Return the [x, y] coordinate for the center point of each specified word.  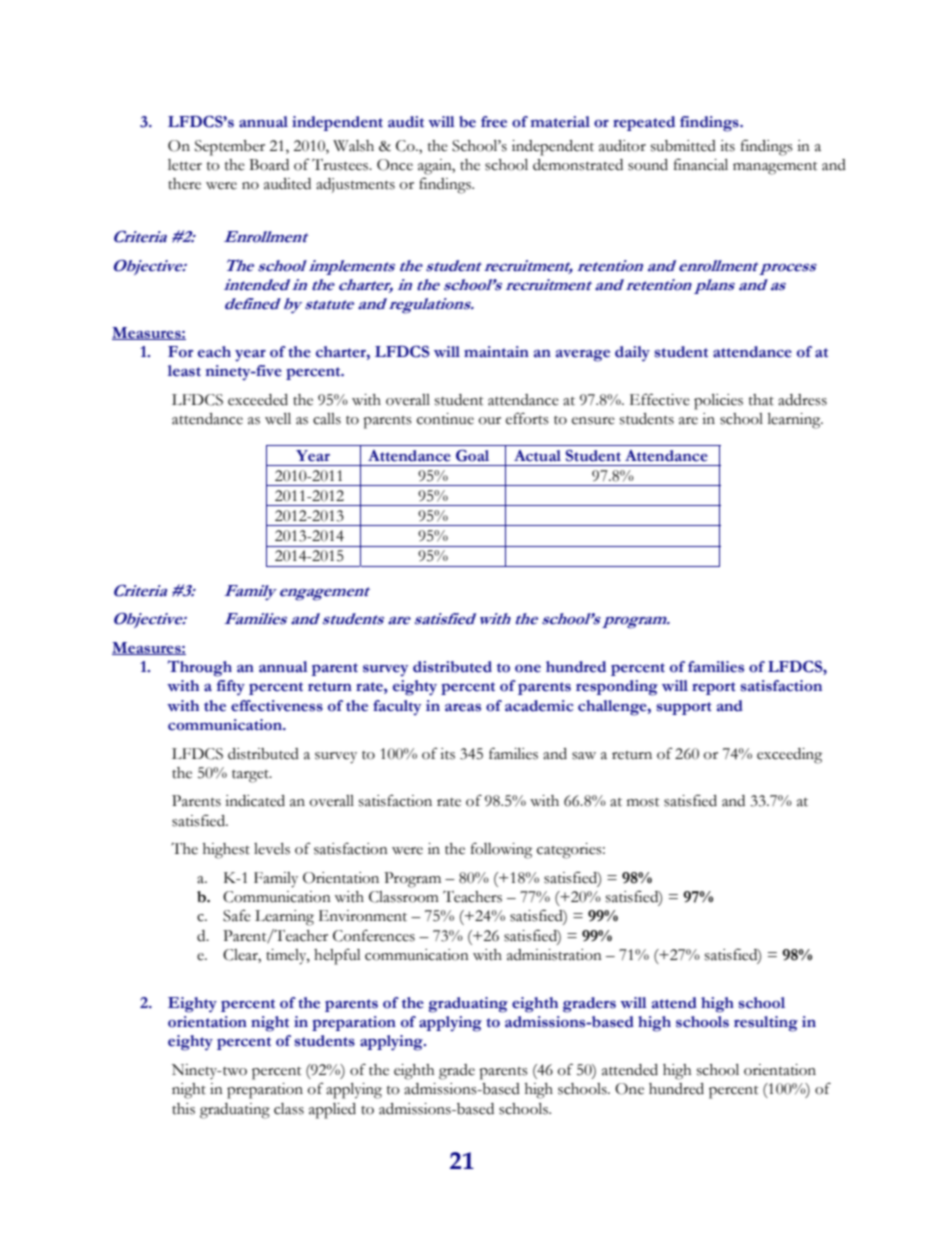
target [251, 776]
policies [718, 402]
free [494, 122]
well [278, 419]
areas [463, 708]
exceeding [789, 756]
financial [701, 165]
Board [269, 165]
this [183, 1109]
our [490, 421]
